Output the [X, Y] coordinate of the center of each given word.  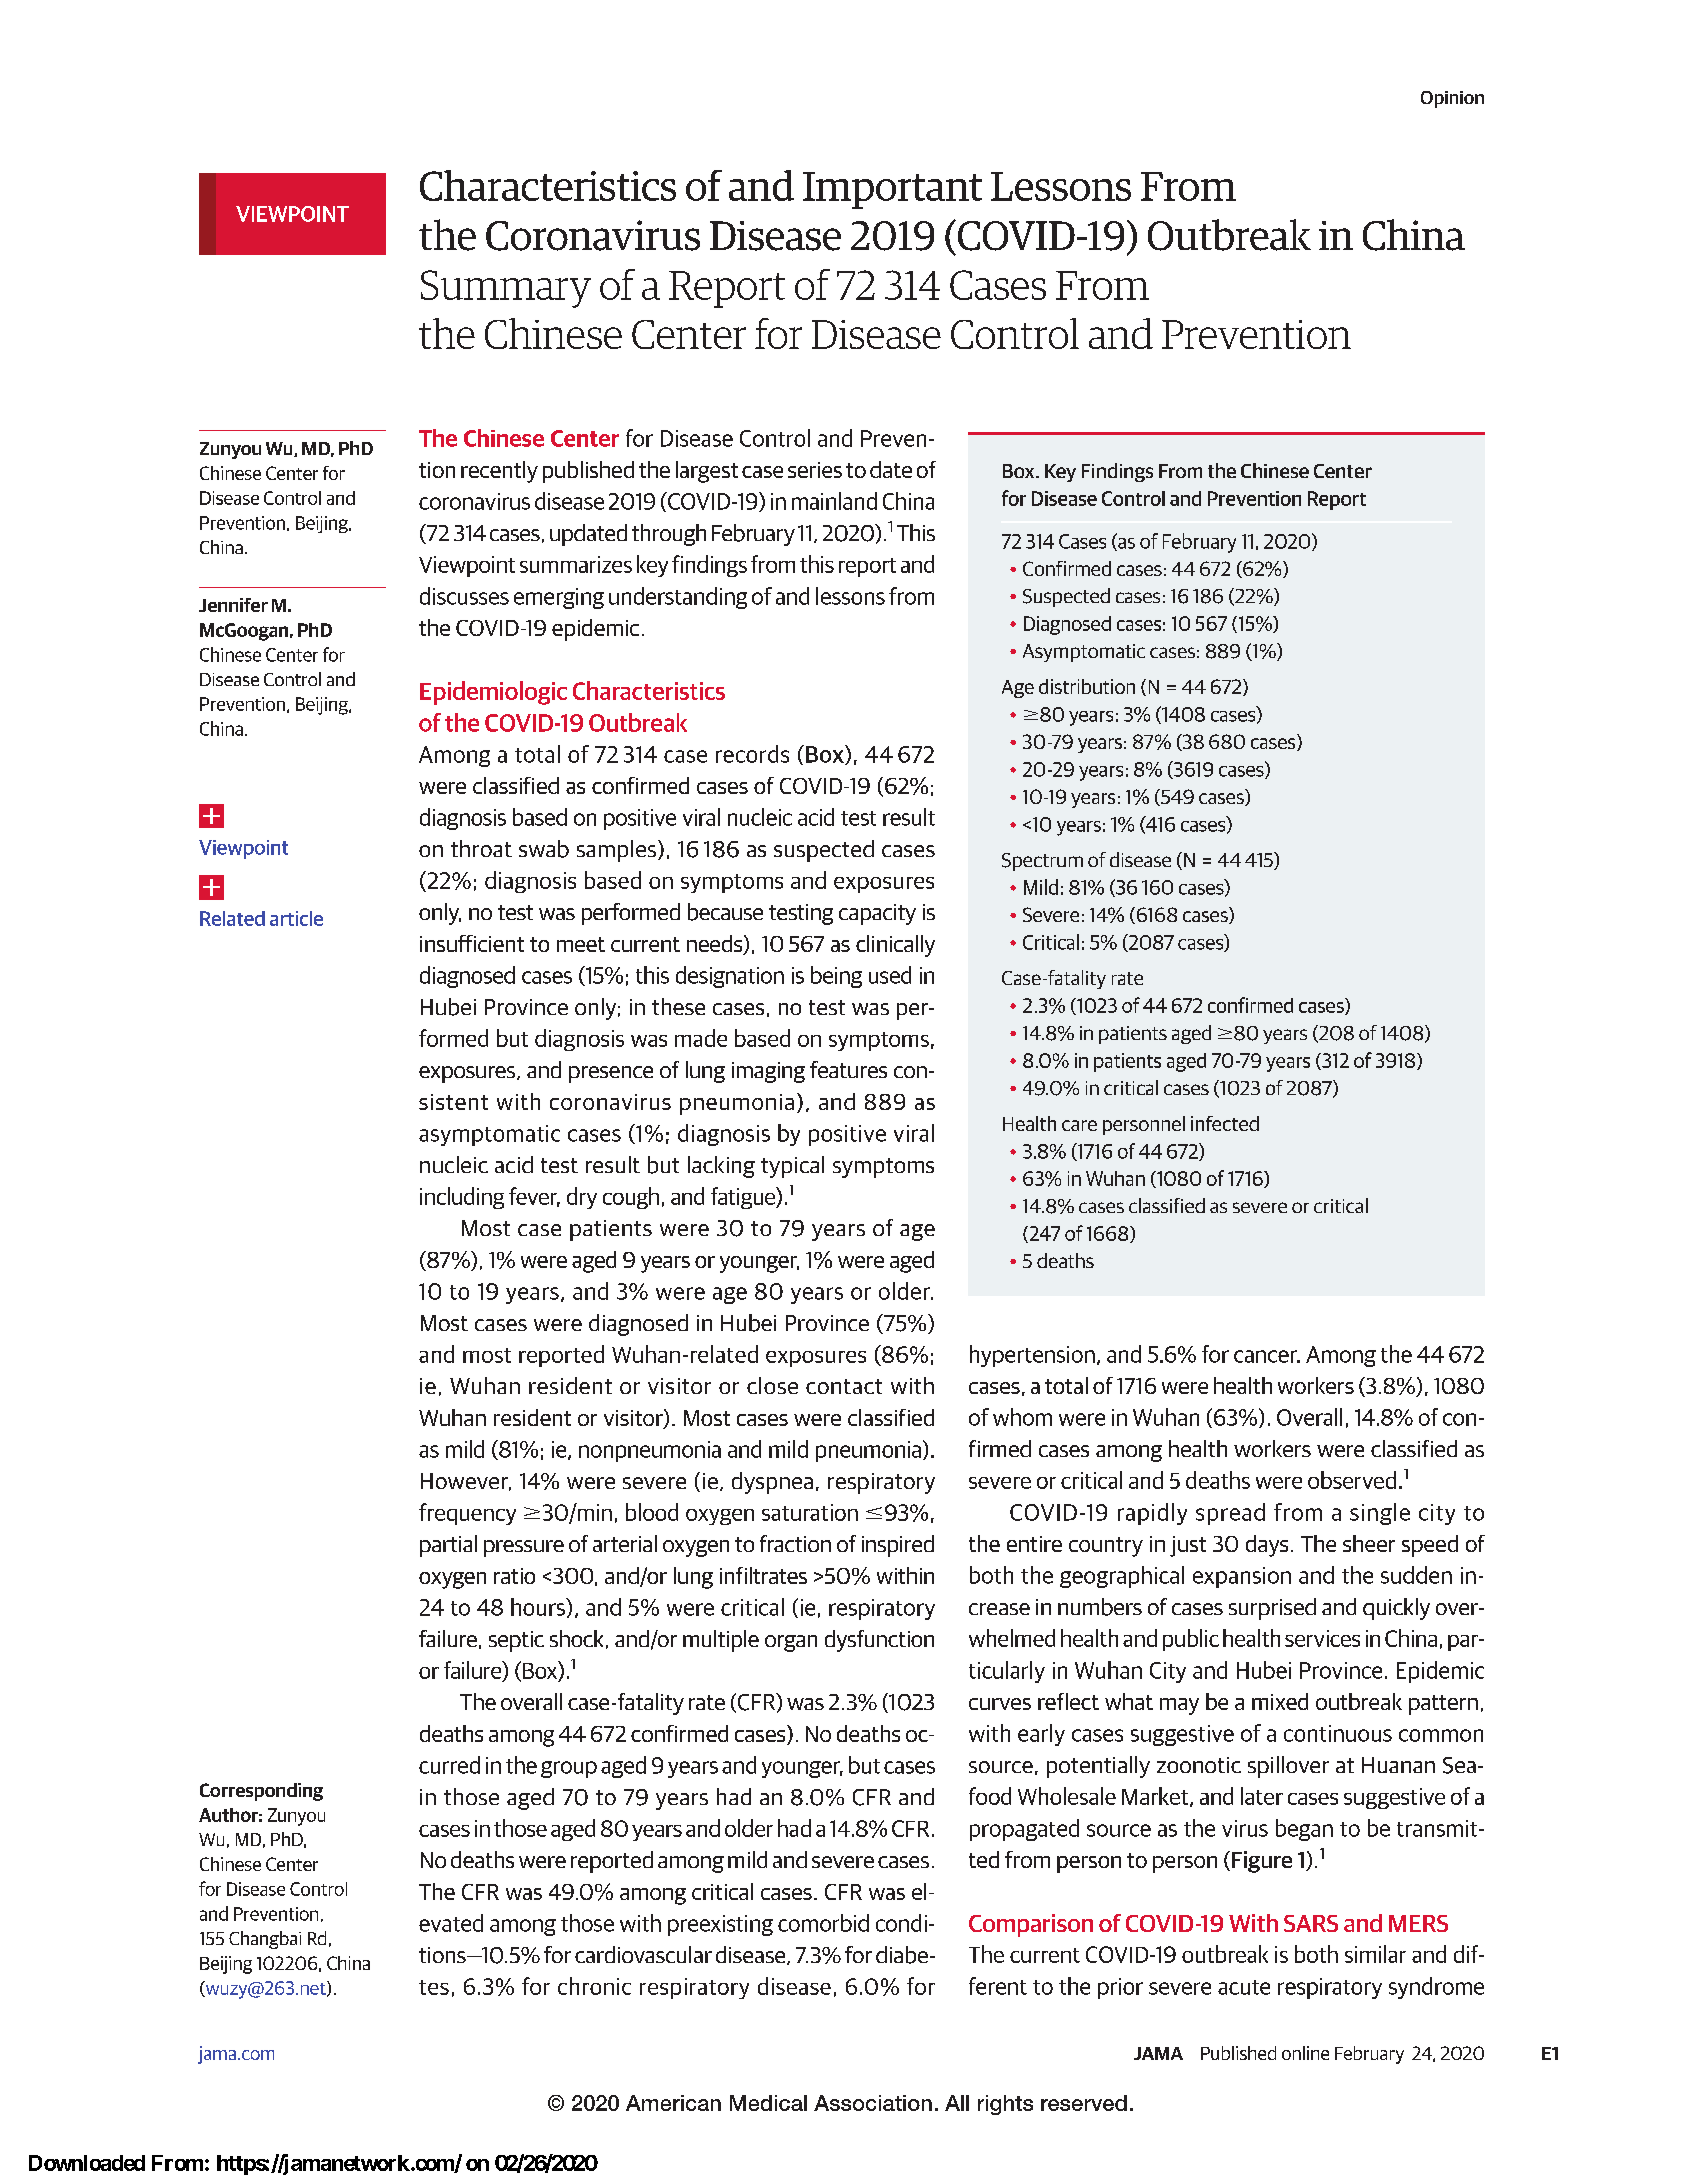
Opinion [1452, 99]
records [752, 754]
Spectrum [1042, 862]
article [296, 918]
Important [892, 190]
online [1305, 2053]
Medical [768, 2103]
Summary [506, 289]
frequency [467, 1514]
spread [1230, 1514]
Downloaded [87, 2163]
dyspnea [772, 1483]
